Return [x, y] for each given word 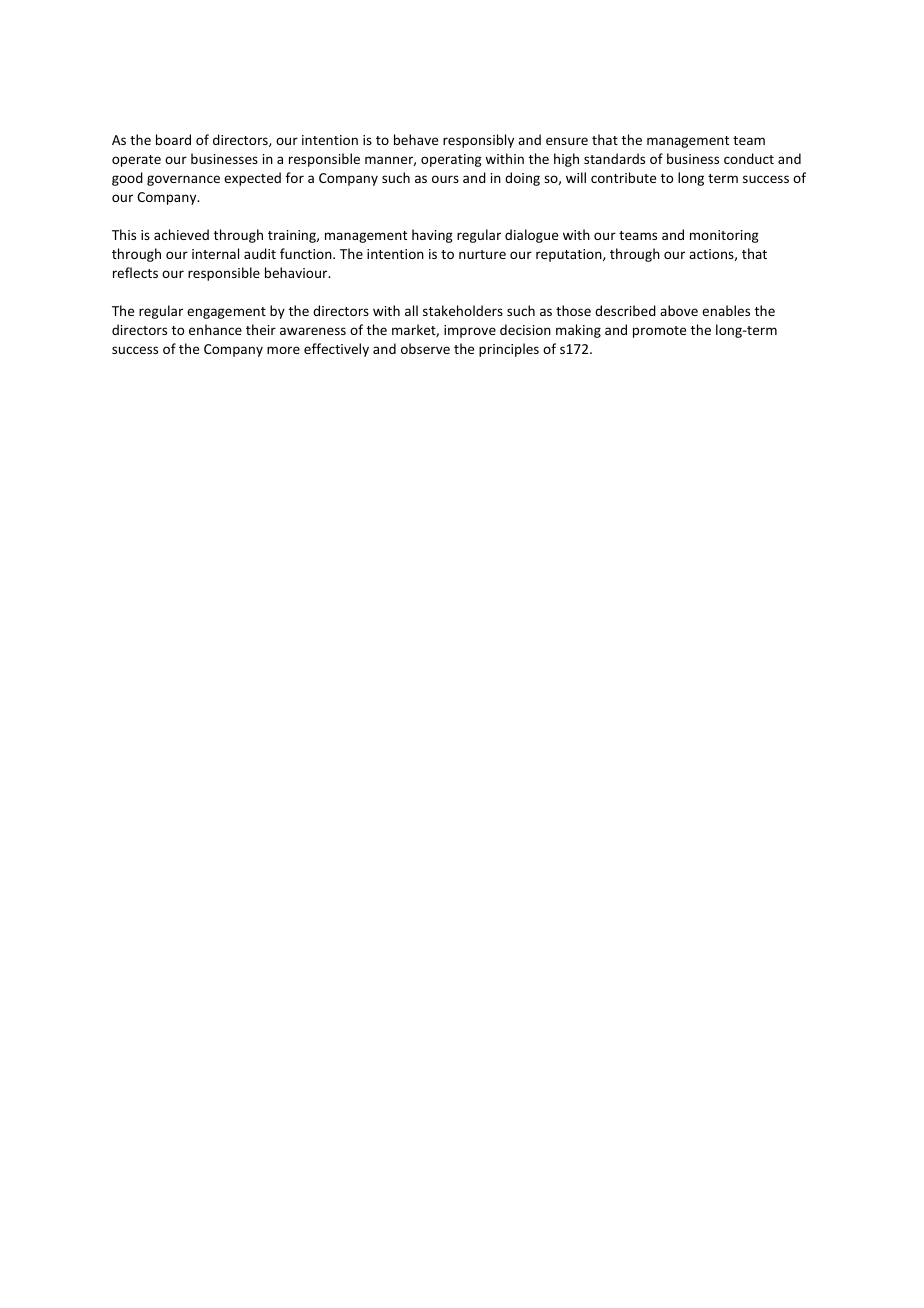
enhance [215, 329]
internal [215, 253]
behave [416, 139]
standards [614, 158]
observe [425, 348]
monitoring [724, 236]
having [432, 236]
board [173, 139]
